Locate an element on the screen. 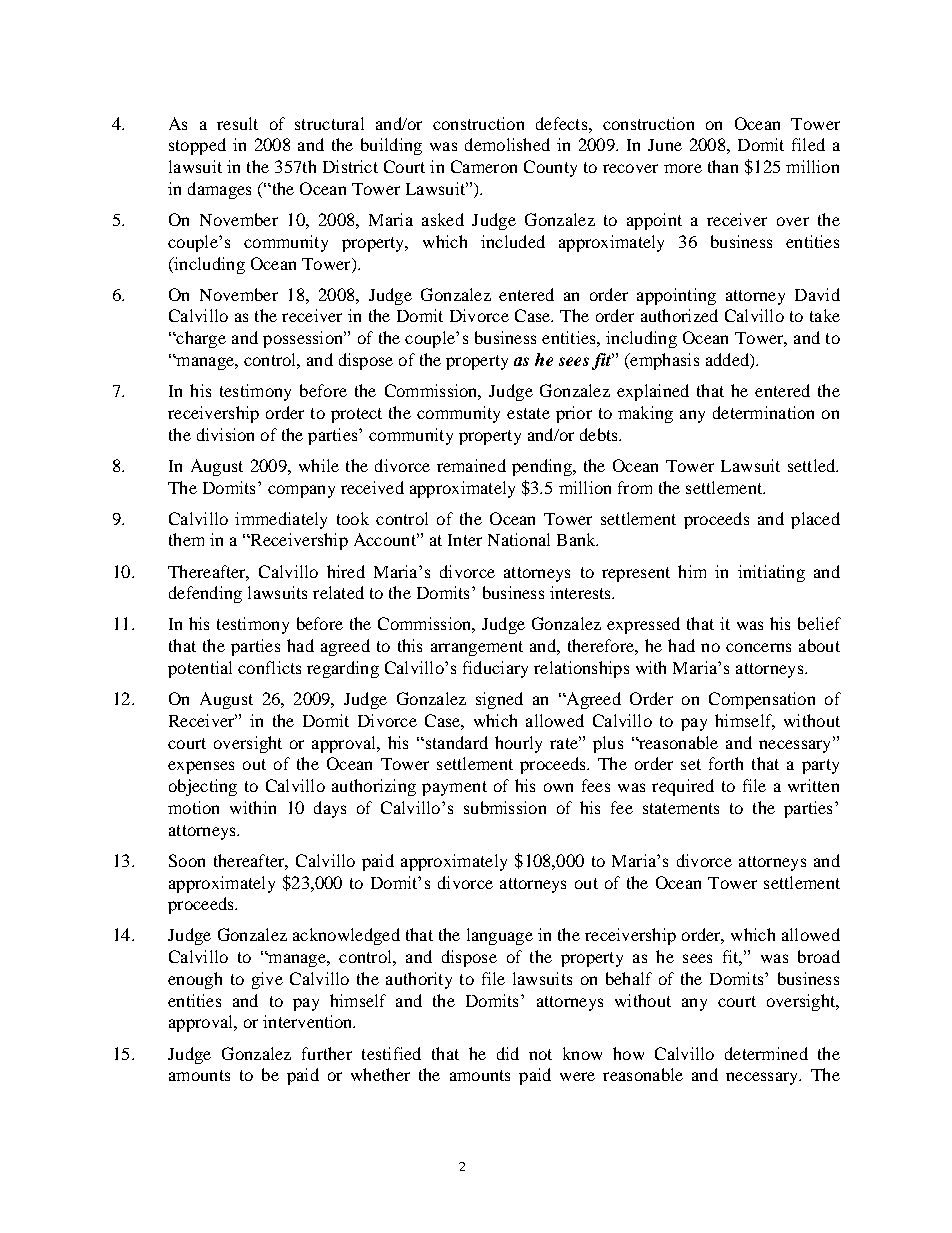  Compensation is located at coordinates (762, 700).
